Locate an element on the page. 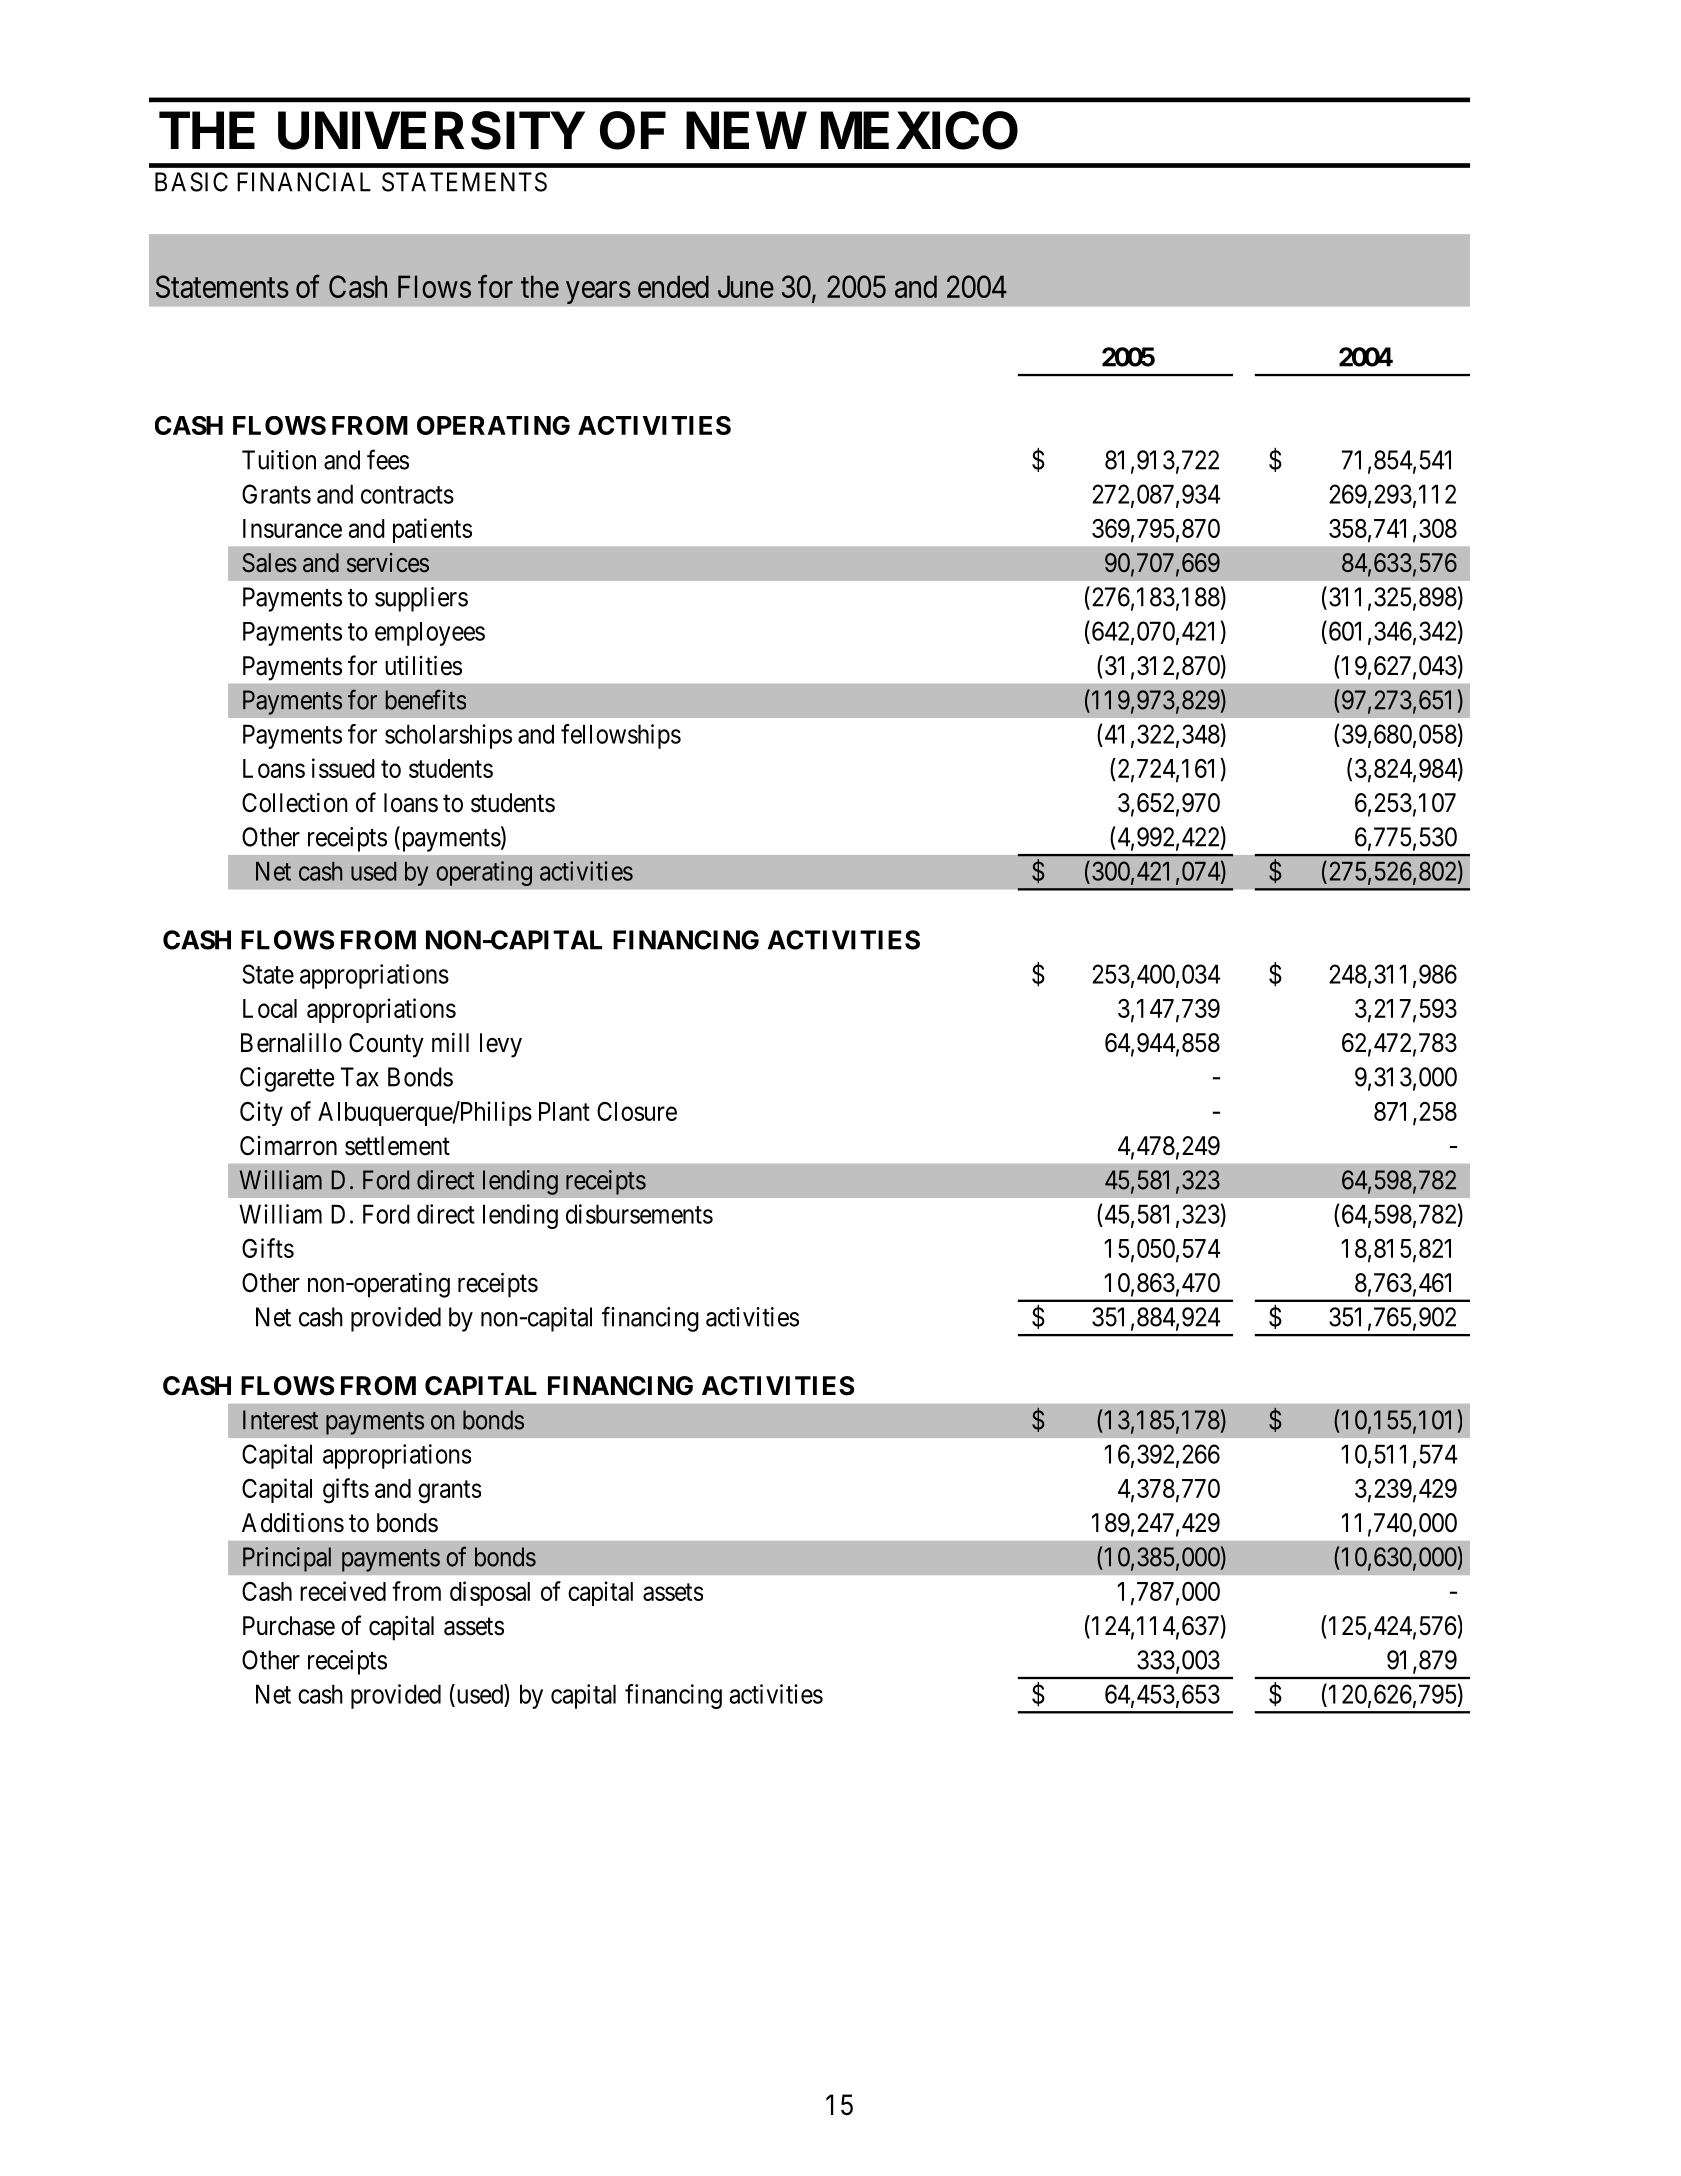 Image resolution: width=1681 pixels, height=2176 pixels. utilities is located at coordinates (423, 665).
